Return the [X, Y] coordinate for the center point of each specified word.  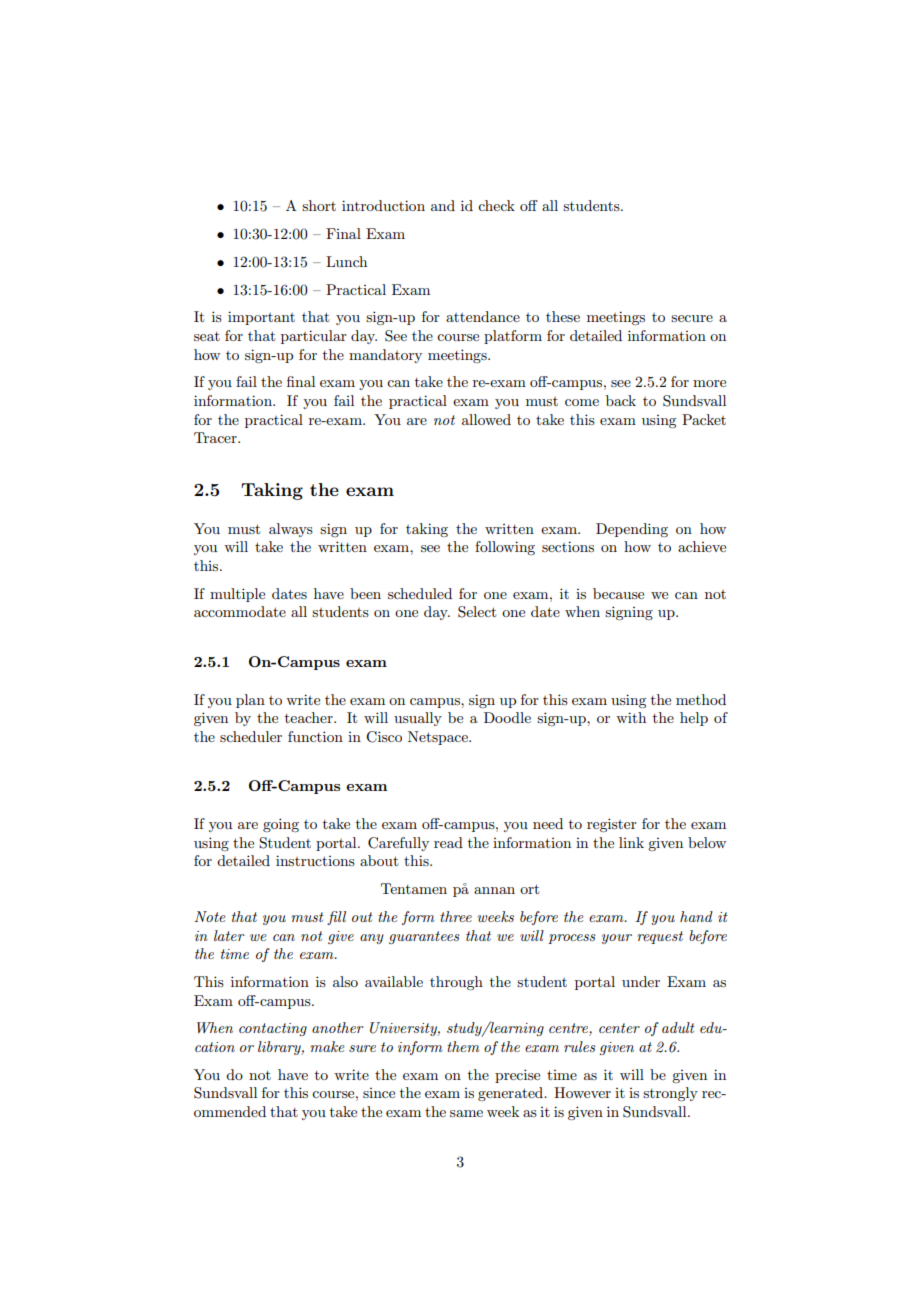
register [612, 825]
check [496, 205]
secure [692, 318]
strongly [670, 1094]
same [466, 1113]
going [281, 825]
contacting [273, 1029]
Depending [632, 530]
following [505, 548]
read [448, 842]
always [291, 530]
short [319, 205]
